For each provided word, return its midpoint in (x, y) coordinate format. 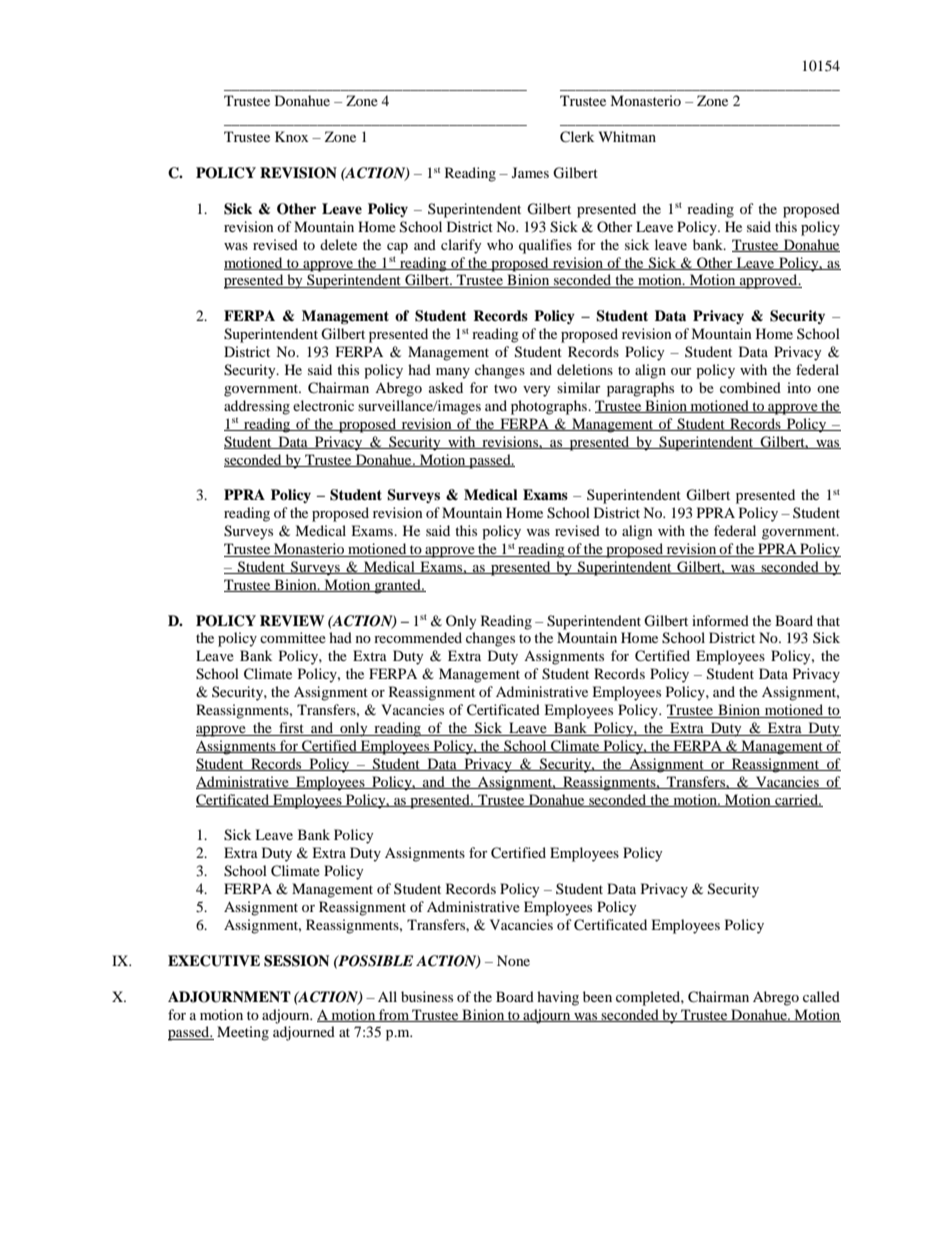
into (799, 387)
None (513, 960)
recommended (418, 637)
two (505, 388)
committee (293, 637)
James (530, 172)
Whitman (627, 136)
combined (750, 387)
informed (720, 620)
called (821, 996)
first (291, 729)
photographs (550, 407)
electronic (323, 405)
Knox (291, 136)
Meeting (243, 1033)
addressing (257, 407)
